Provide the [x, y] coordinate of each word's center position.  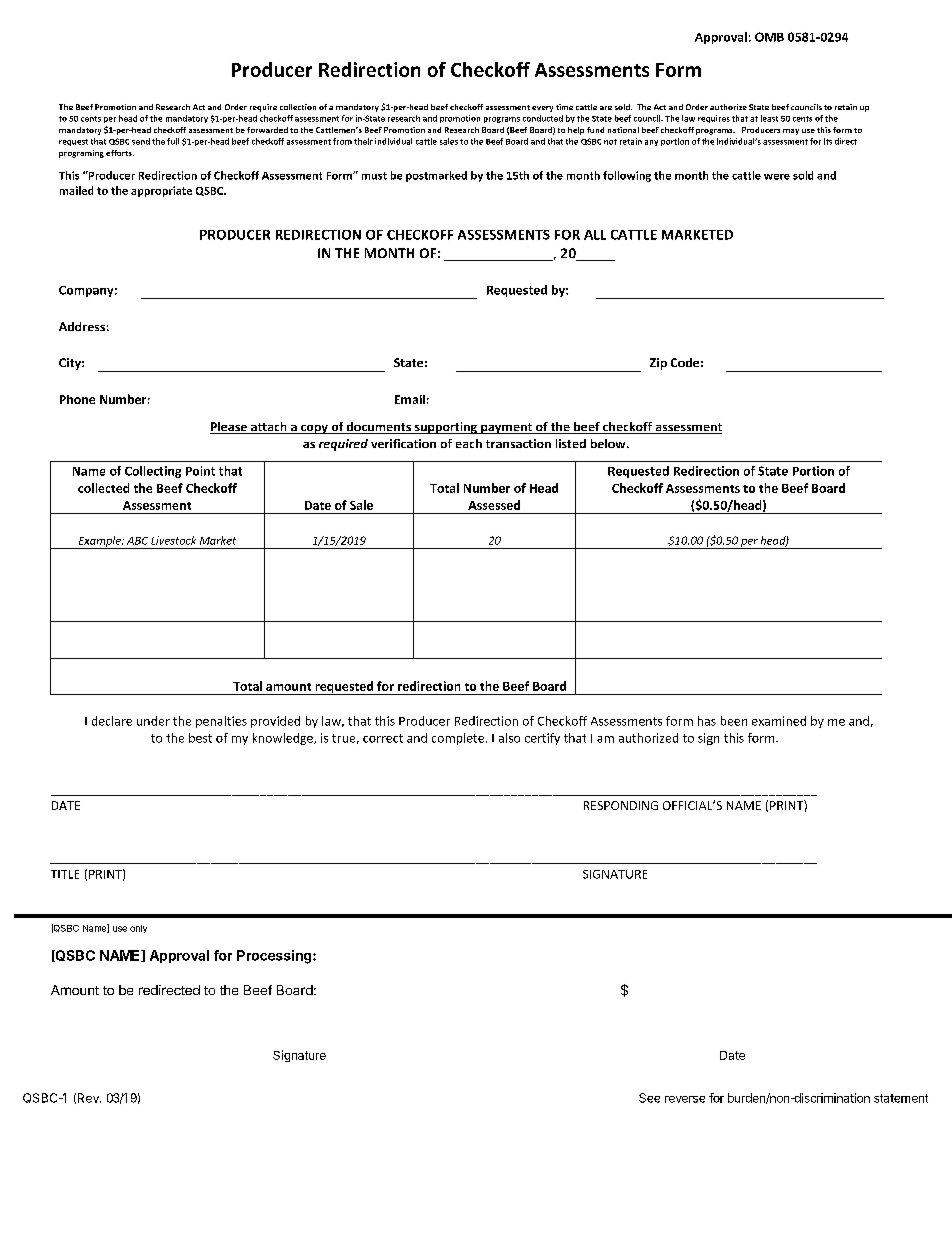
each [469, 443]
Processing [275, 957]
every [542, 109]
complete [458, 739]
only [138, 929]
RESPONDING [621, 805]
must [374, 176]
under [153, 721]
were [777, 177]
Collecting [153, 472]
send [141, 141]
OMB [769, 37]
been [734, 721]
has [707, 721]
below [609, 443]
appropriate [161, 191]
